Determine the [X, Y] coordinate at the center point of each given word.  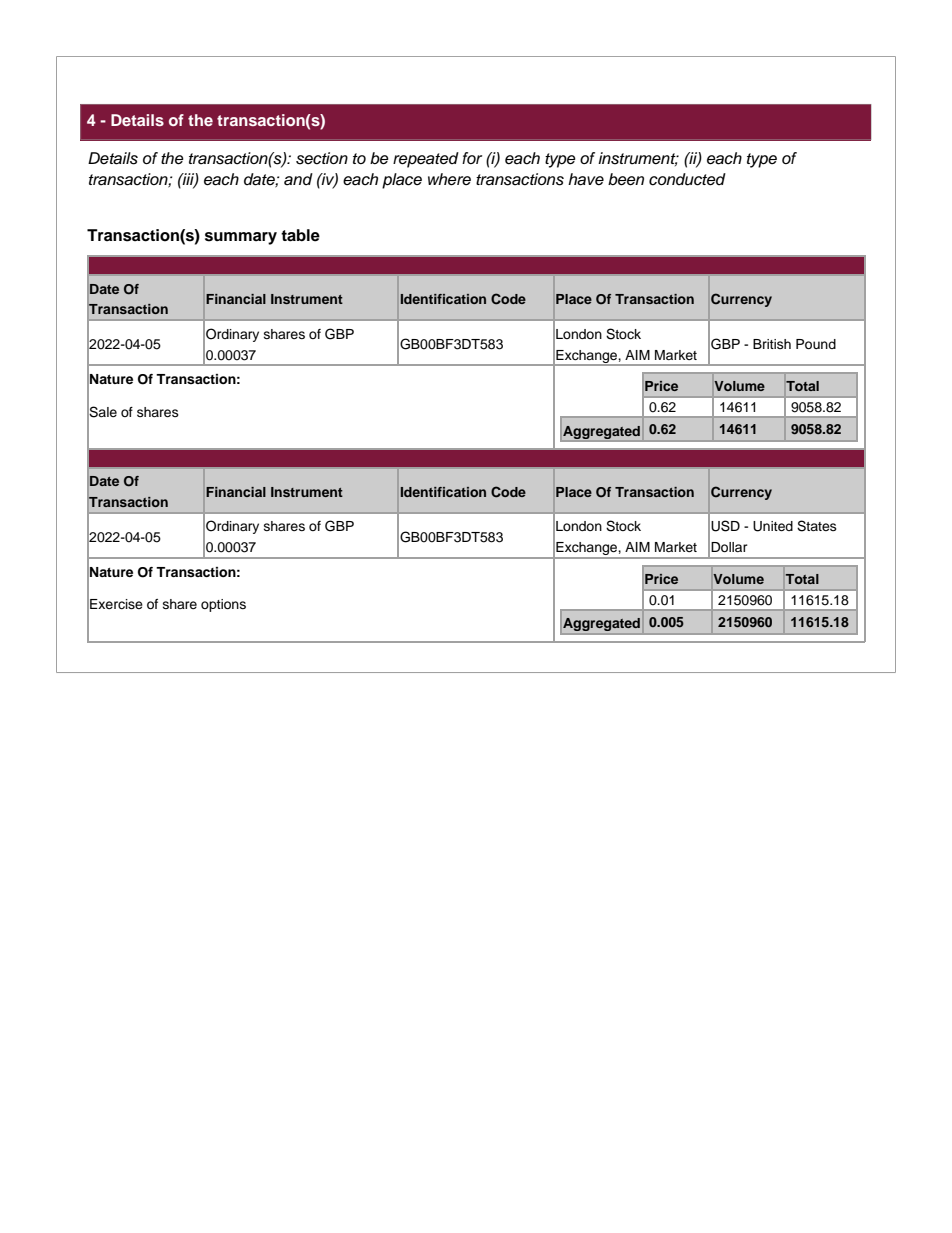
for [472, 158]
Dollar [729, 547]
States [817, 526]
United [773, 526]
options [223, 605]
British [772, 344]
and [298, 179]
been [626, 179]
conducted [687, 179]
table [300, 235]
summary [241, 238]
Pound [816, 344]
